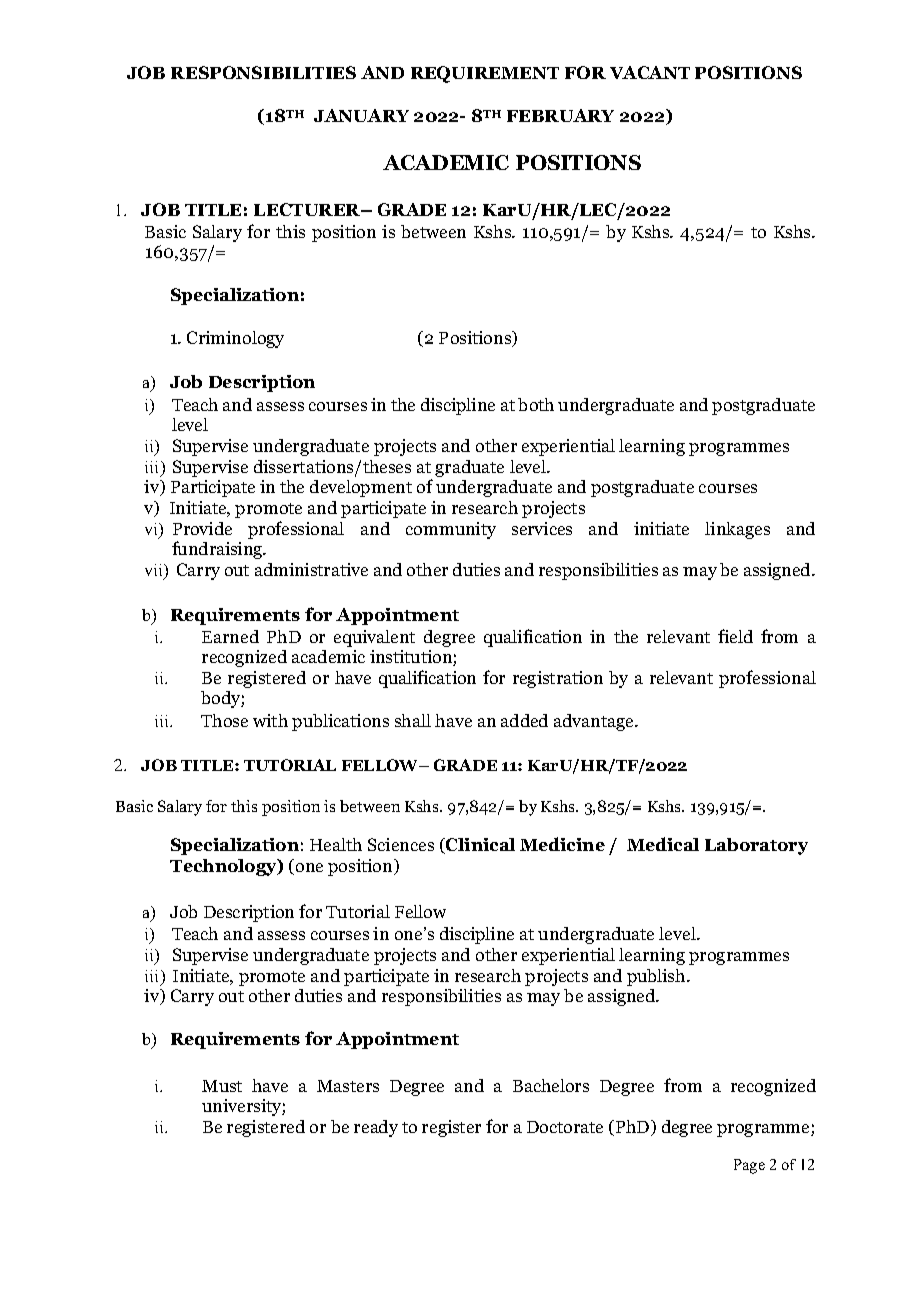 This screenshot has width=924, height=1308. Describe the element at coordinates (663, 844) in the screenshot. I see `Medical` at that location.
